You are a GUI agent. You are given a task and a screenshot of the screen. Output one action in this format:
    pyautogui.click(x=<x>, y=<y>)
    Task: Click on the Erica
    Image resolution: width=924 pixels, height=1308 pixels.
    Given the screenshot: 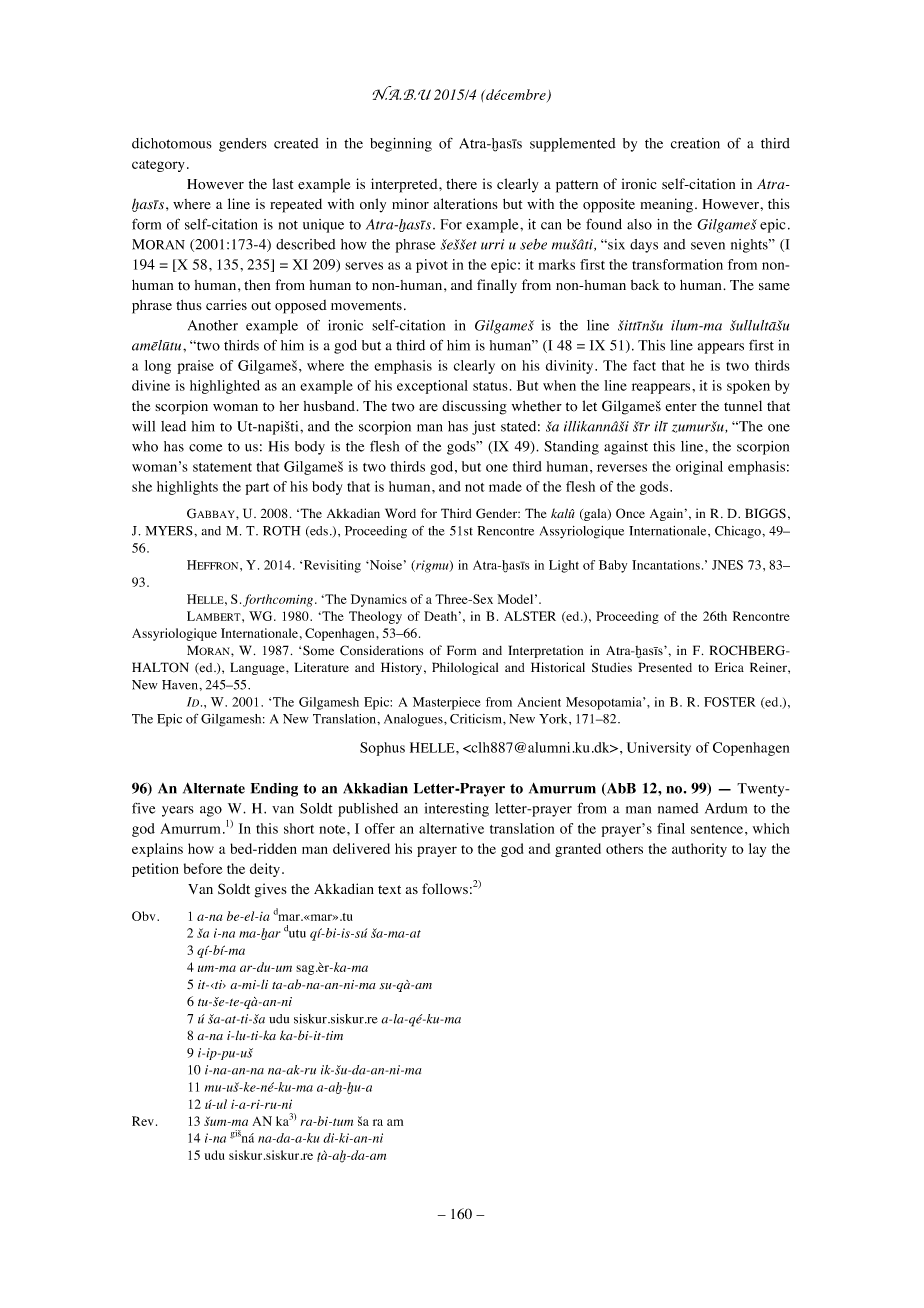 What is the action you would take?
    pyautogui.click(x=729, y=667)
